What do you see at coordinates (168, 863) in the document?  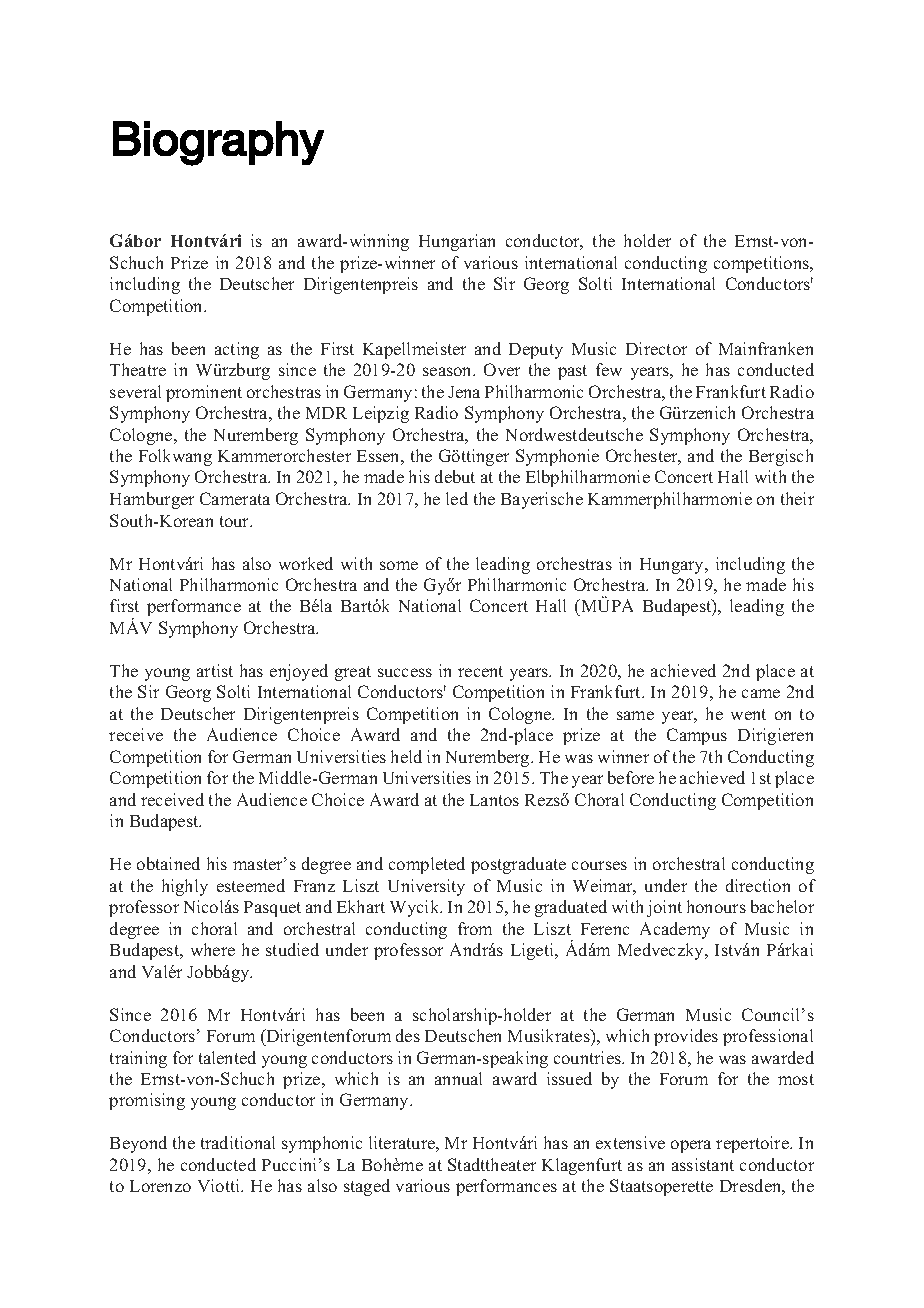 I see `obtained` at bounding box center [168, 863].
